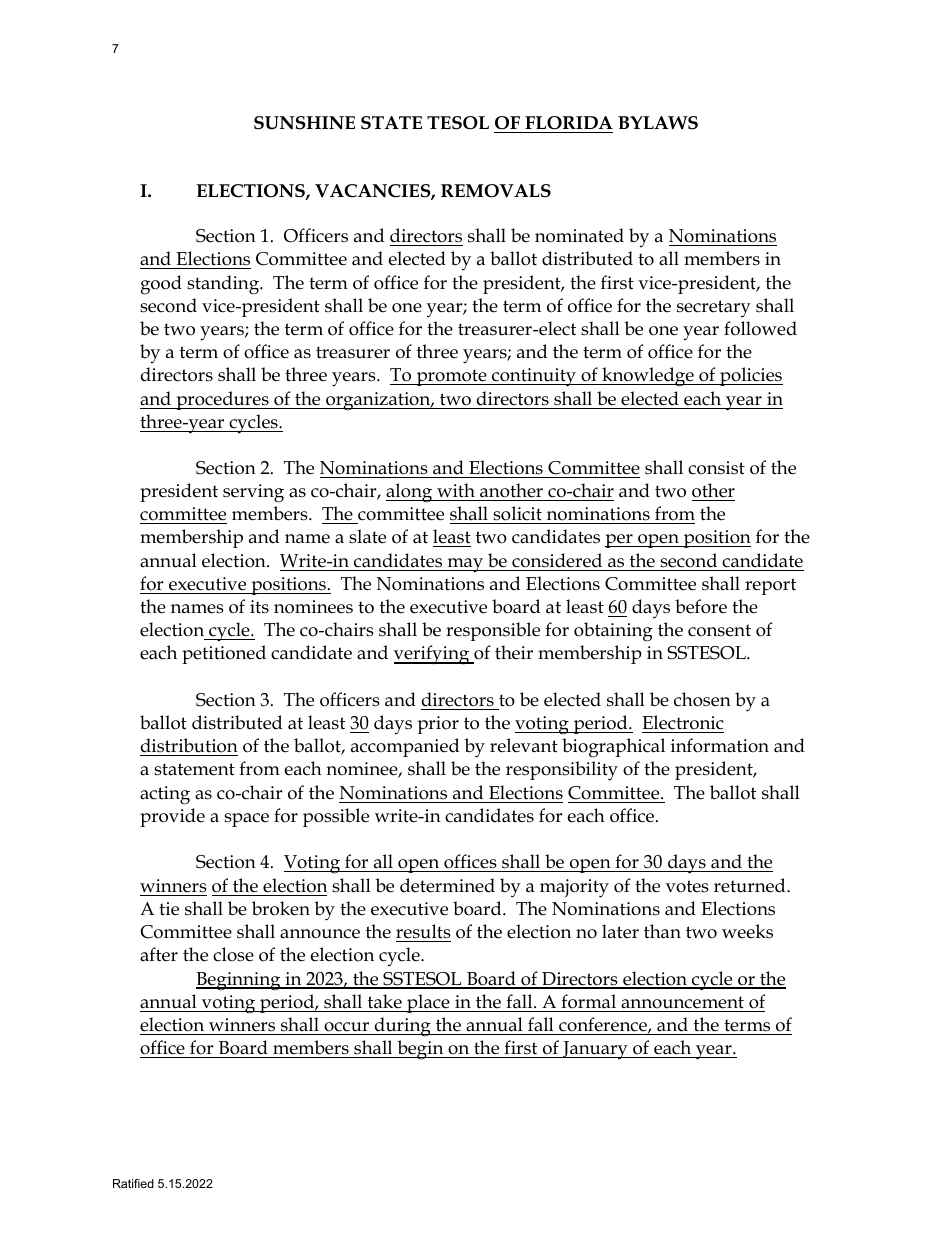 Image resolution: width=952 pixels, height=1233 pixels. What do you see at coordinates (658, 123) in the page?
I see `BYLAWS` at bounding box center [658, 123].
